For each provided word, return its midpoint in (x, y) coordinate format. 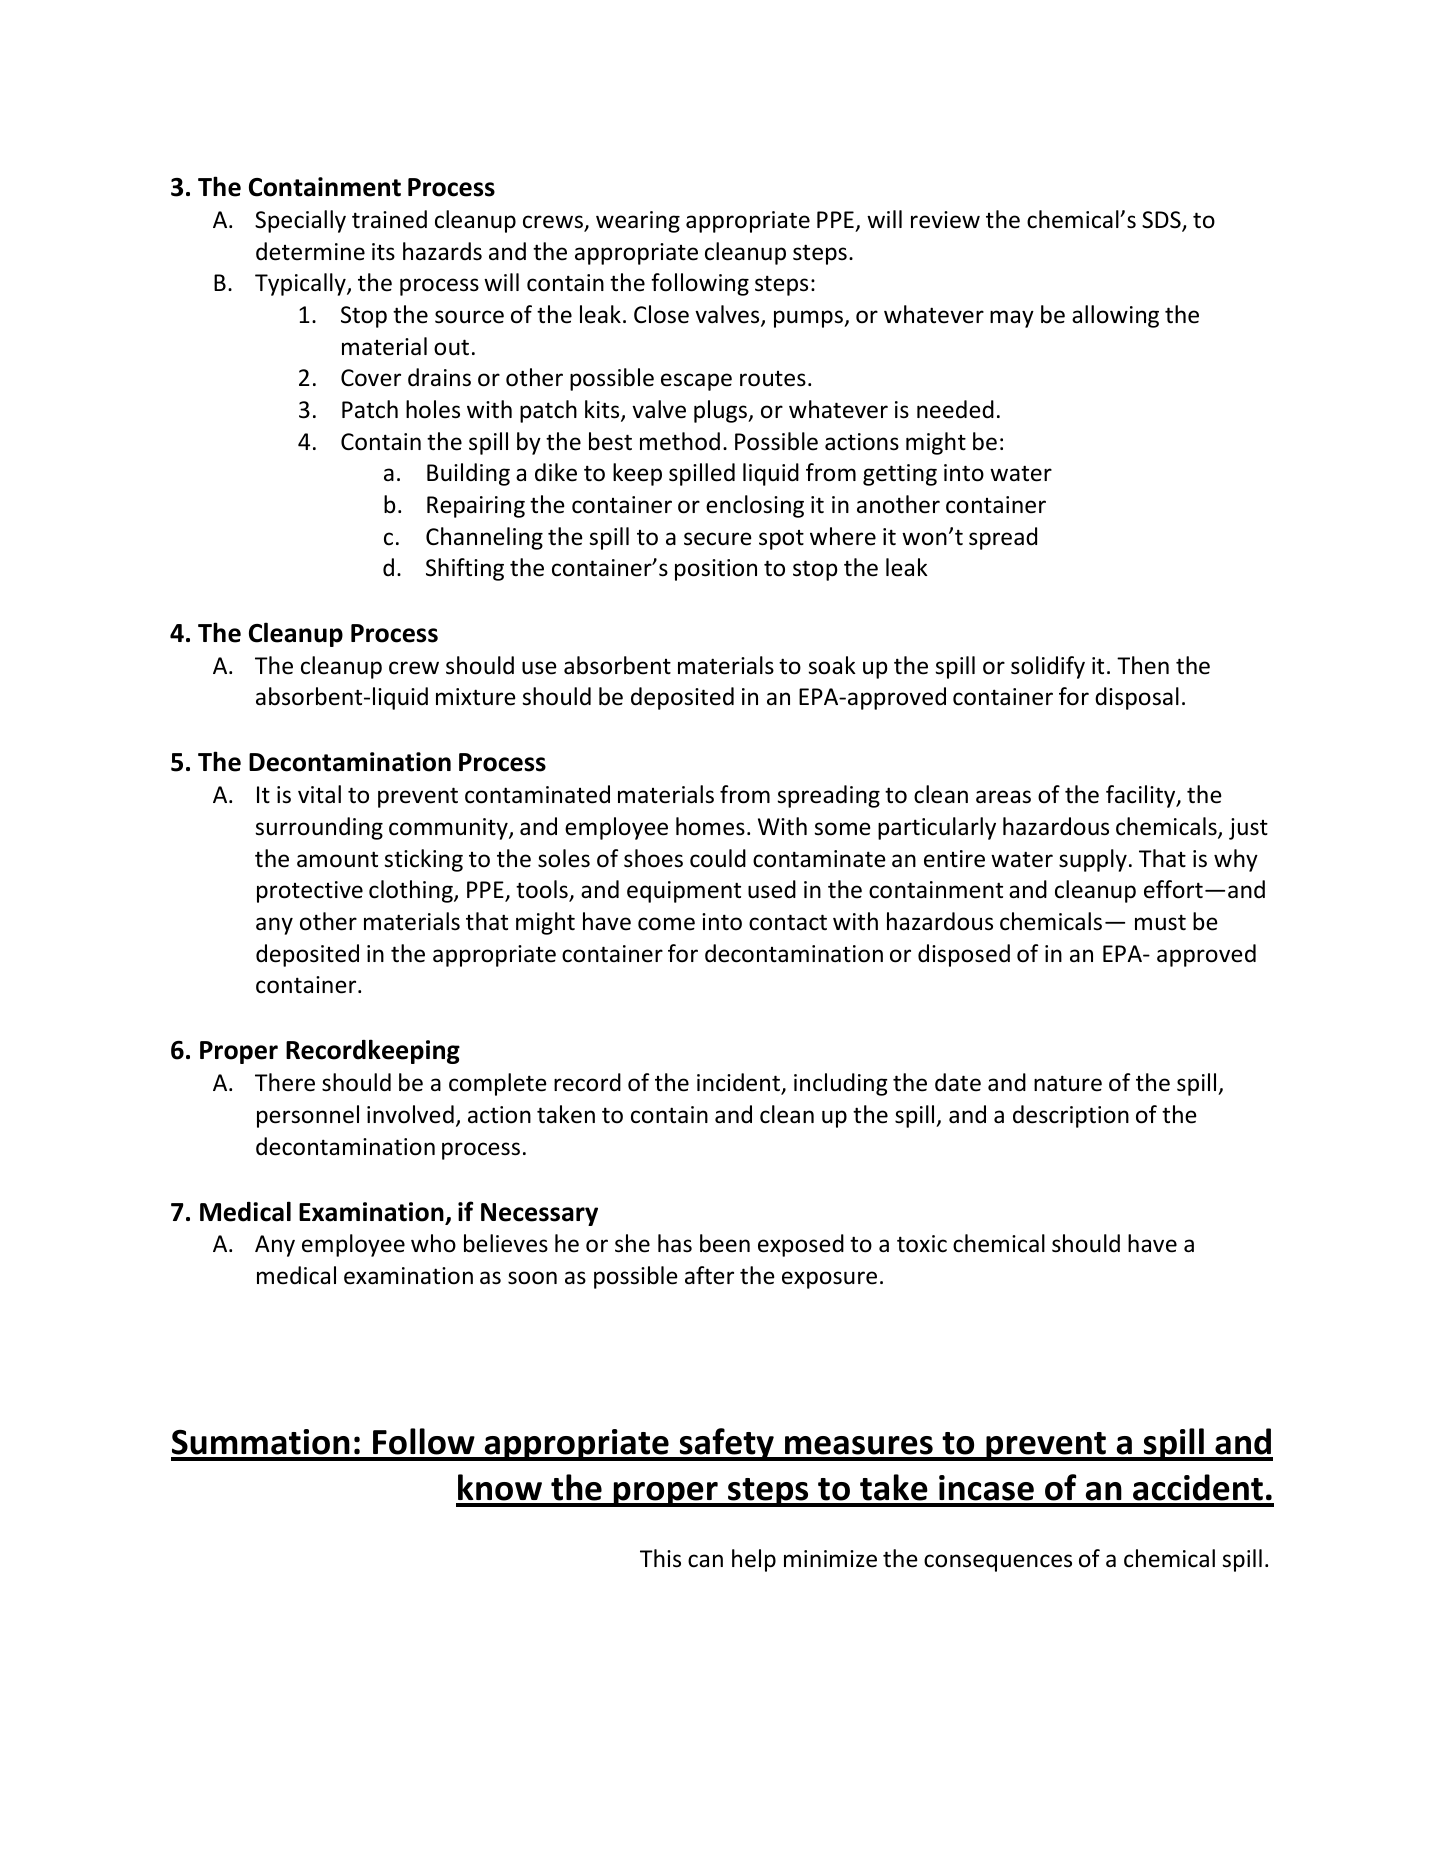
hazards (442, 251)
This (660, 1558)
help (754, 1560)
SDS (1162, 221)
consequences (998, 1563)
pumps (809, 319)
